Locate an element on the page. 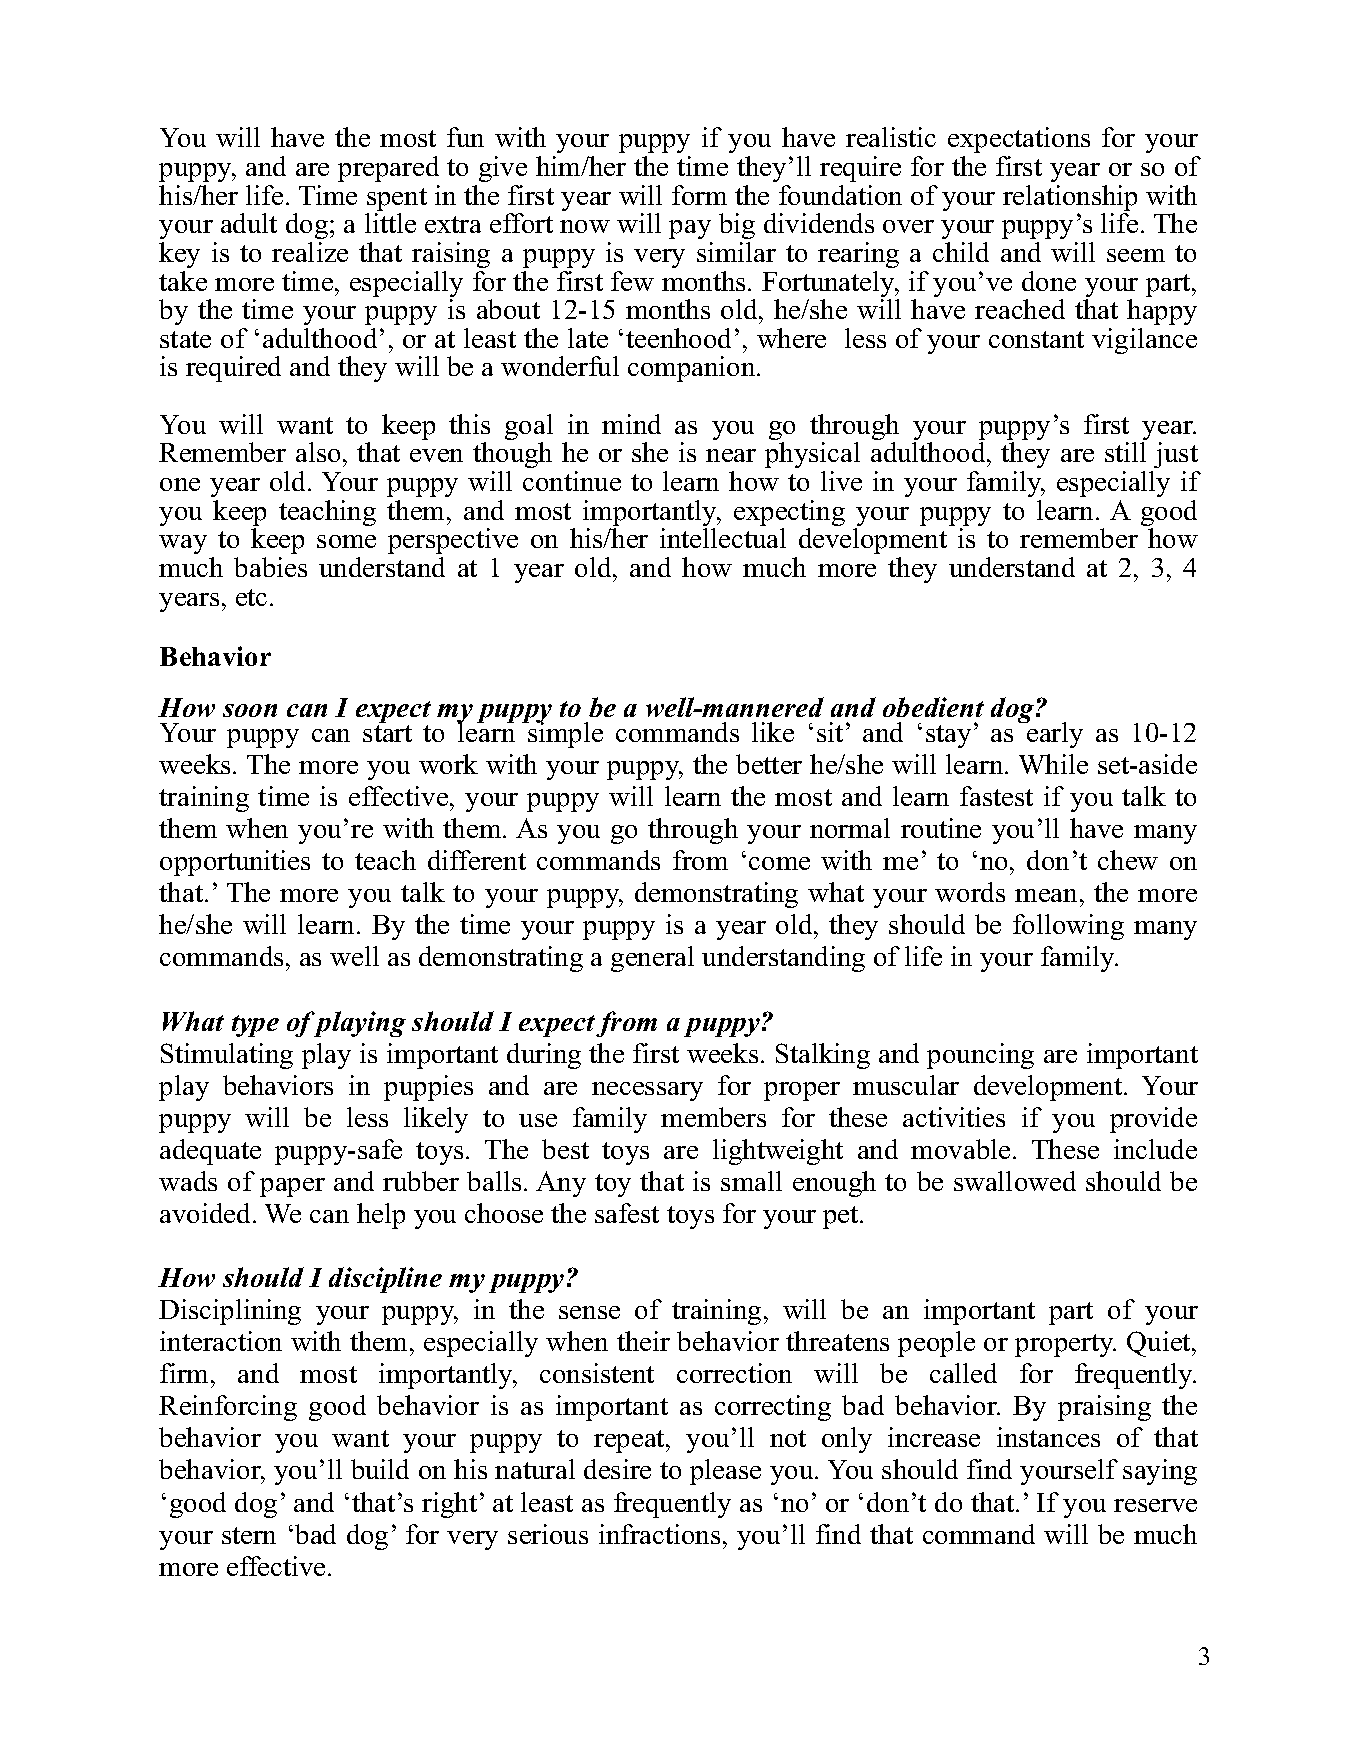  intellectual is located at coordinates (723, 538).
